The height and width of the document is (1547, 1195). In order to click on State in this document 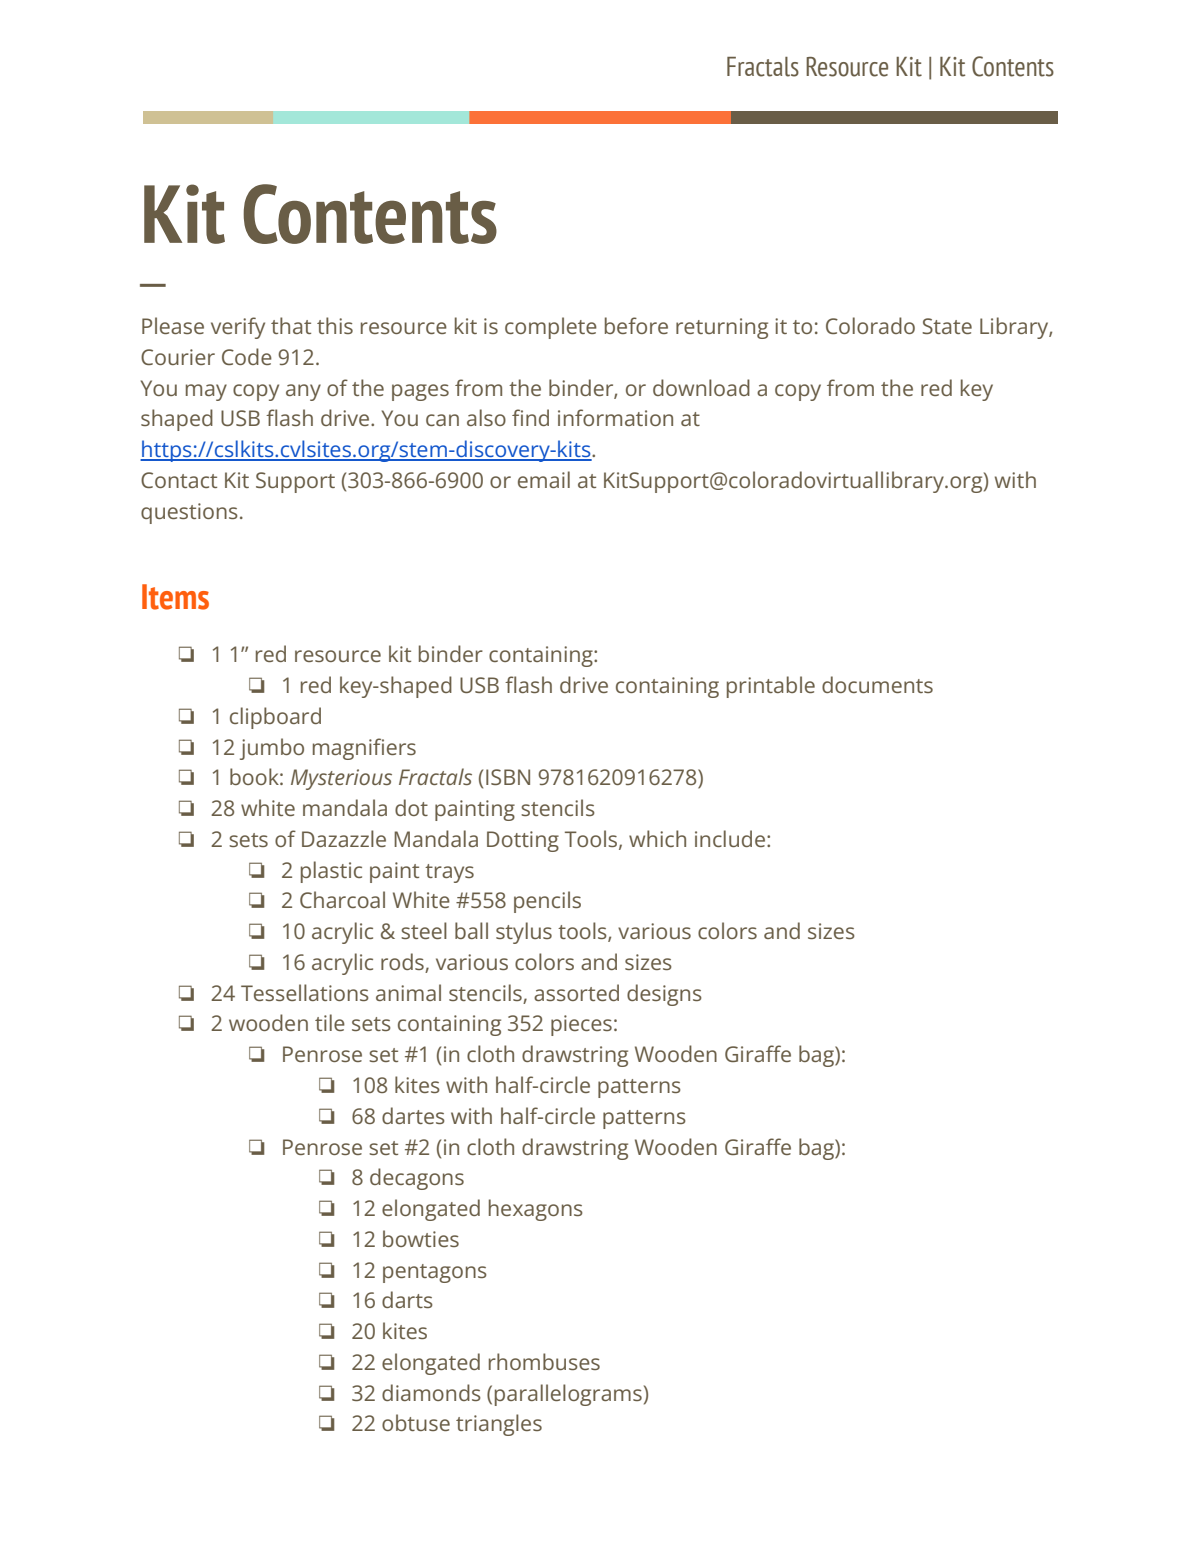, I will do `click(947, 326)`.
